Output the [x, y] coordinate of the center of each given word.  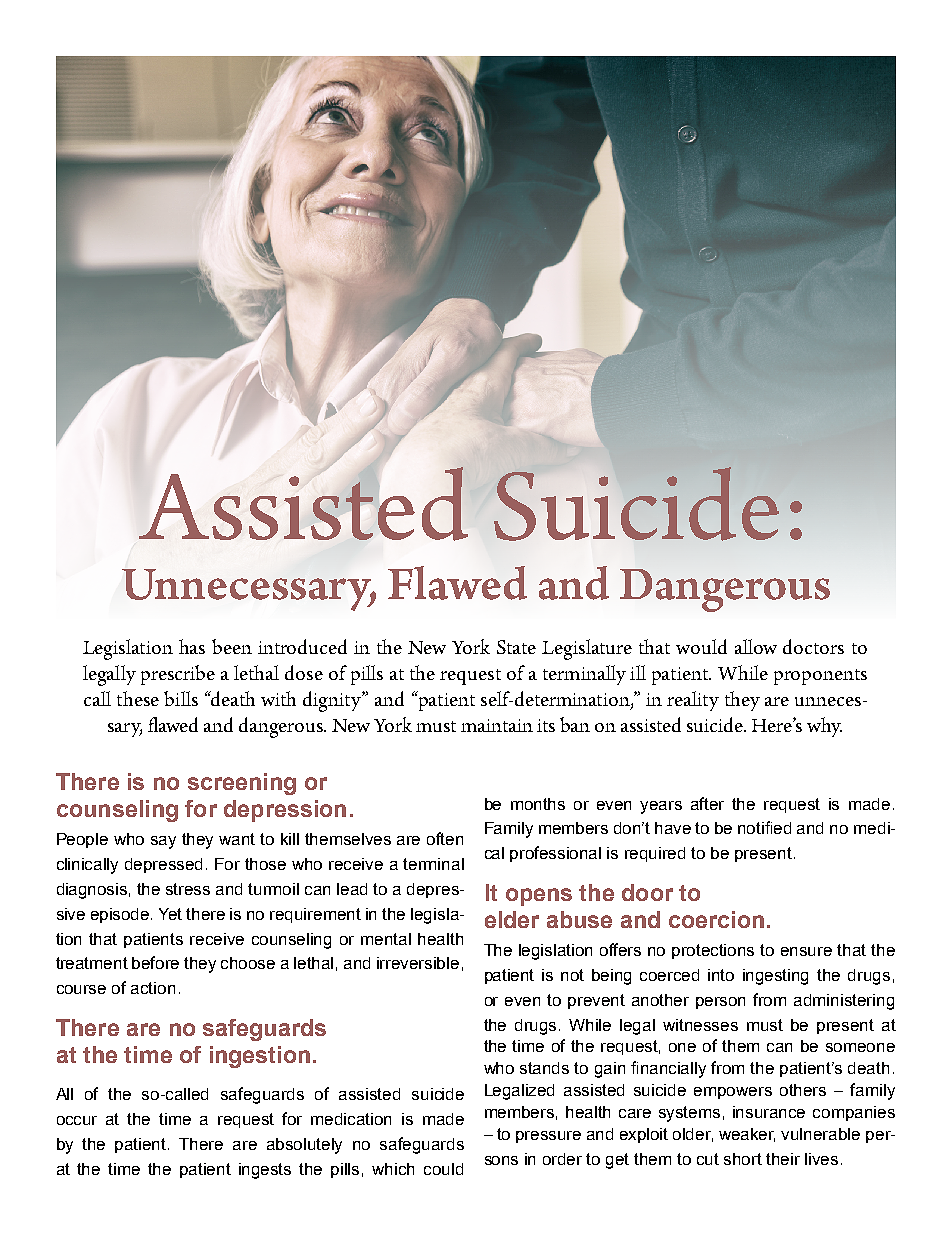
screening [242, 784]
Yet [170, 914]
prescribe [178, 675]
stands [544, 1068]
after [707, 803]
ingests [265, 1171]
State [516, 647]
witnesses [700, 1025]
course [81, 989]
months [538, 804]
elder [512, 919]
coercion [716, 919]
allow [756, 646]
